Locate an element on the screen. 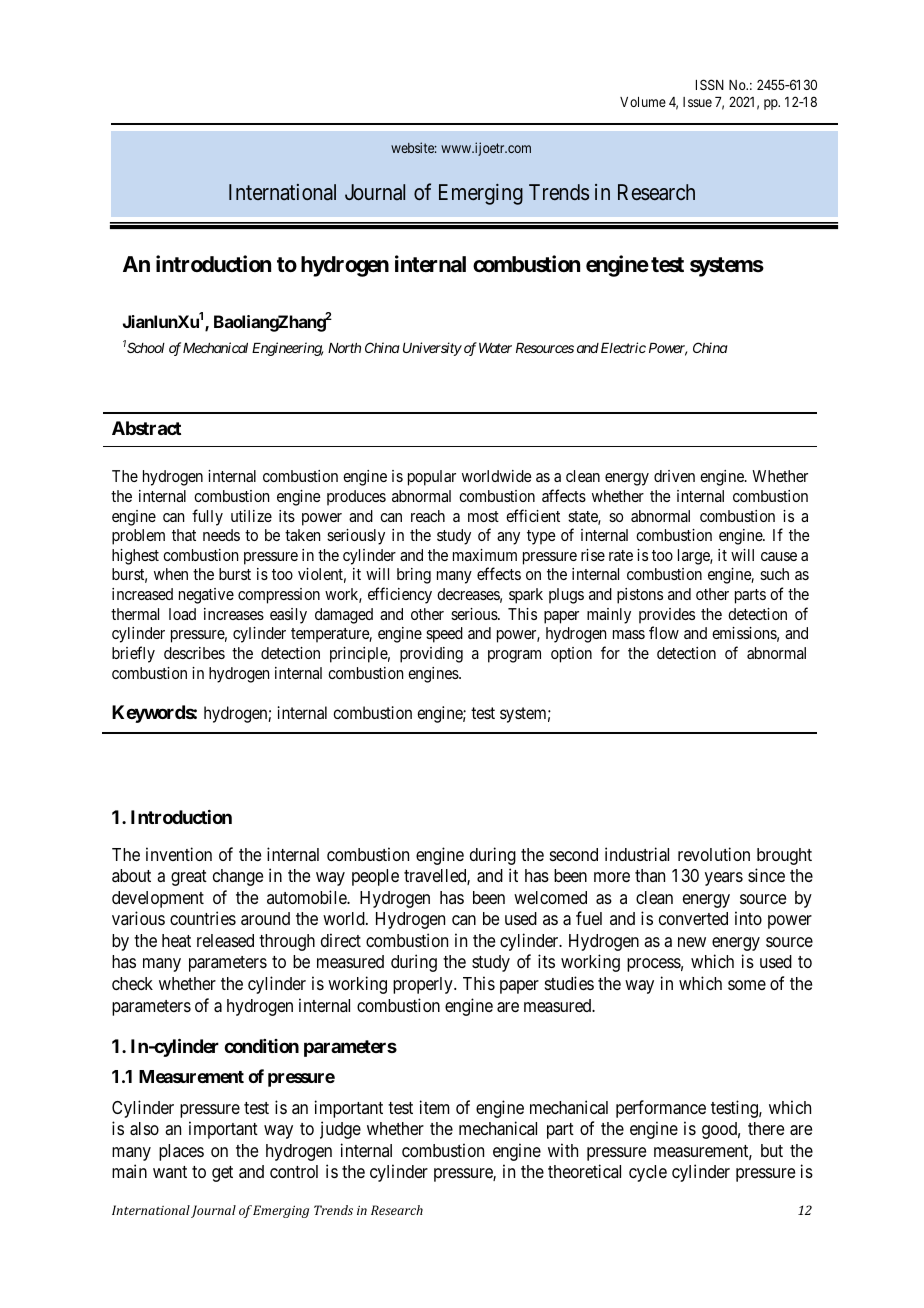 This screenshot has width=924, height=1308. item is located at coordinates (434, 1107).
